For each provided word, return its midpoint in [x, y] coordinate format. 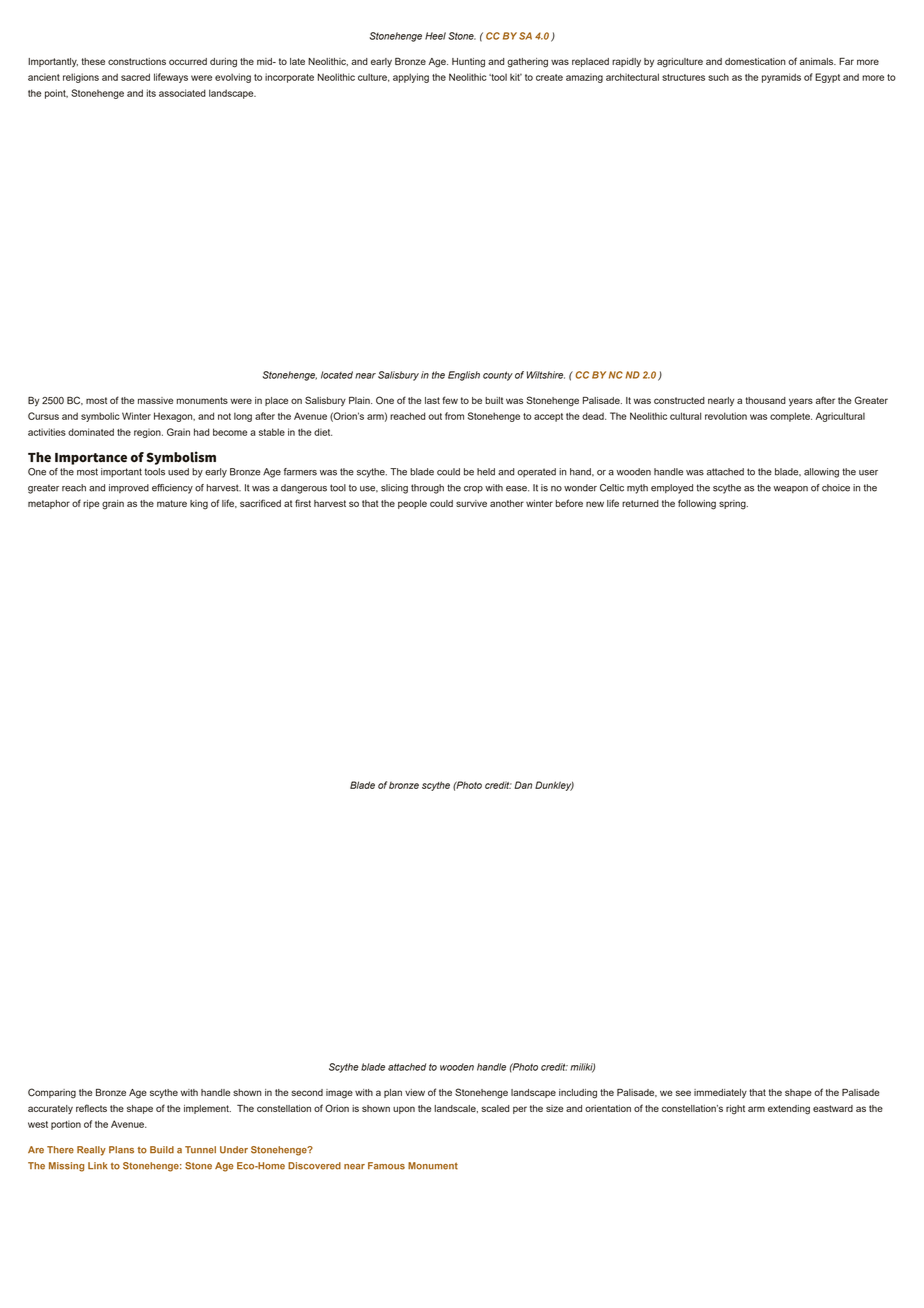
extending [789, 1110]
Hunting [468, 63]
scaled [495, 1108]
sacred [135, 77]
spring [733, 505]
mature [172, 503]
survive [471, 503]
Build [162, 1150]
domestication [755, 61]
